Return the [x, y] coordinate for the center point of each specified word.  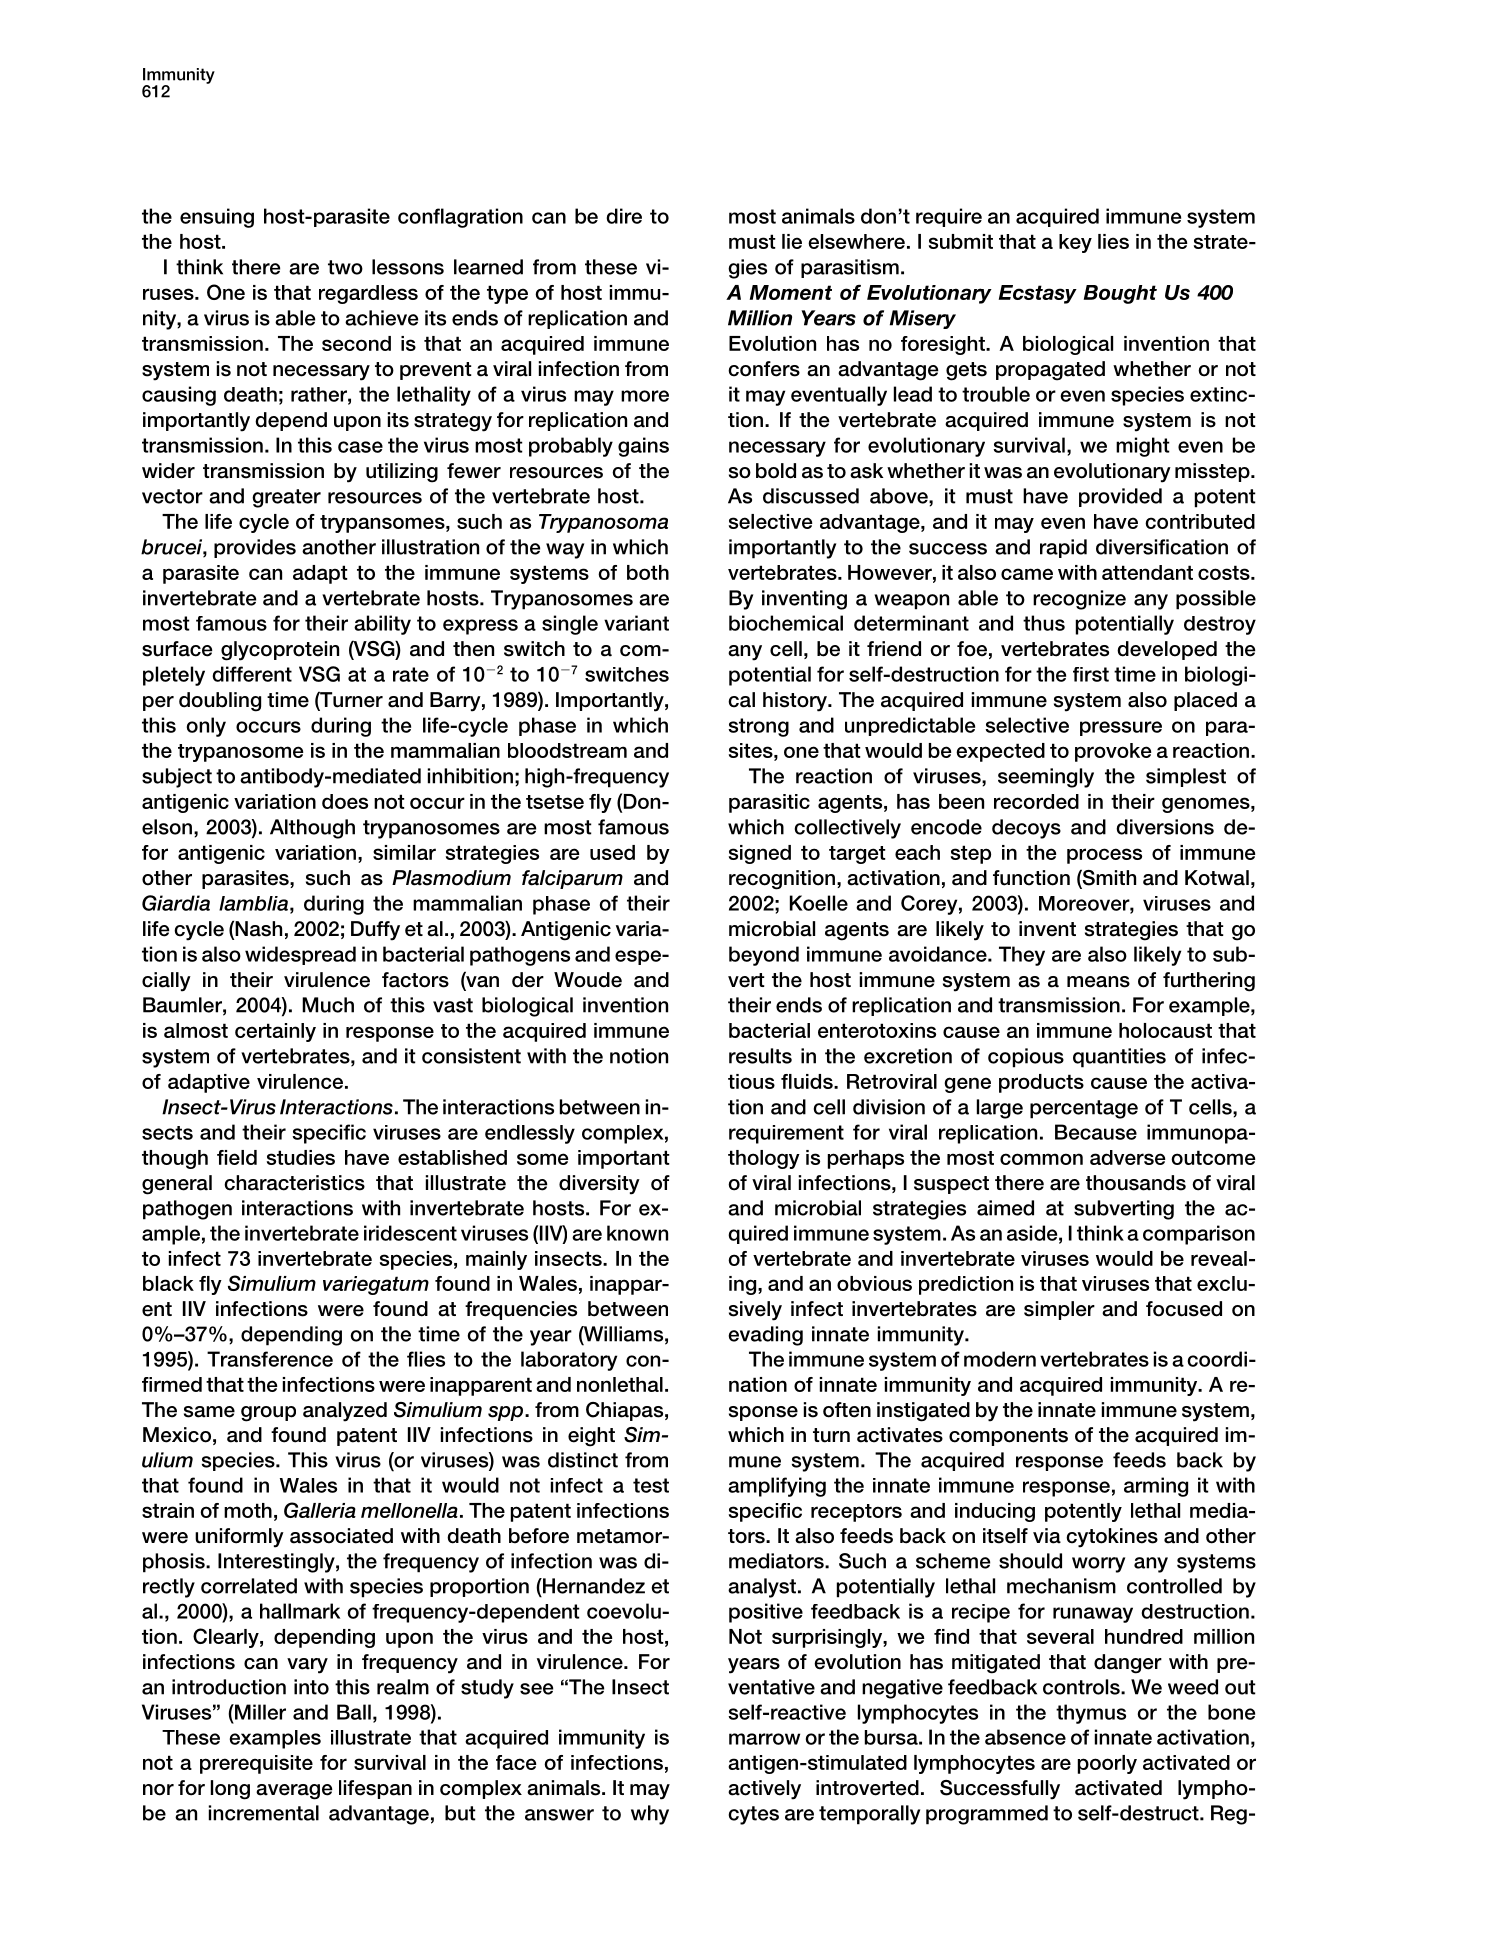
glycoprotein [280, 651]
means [1098, 982]
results [760, 1056]
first [1091, 674]
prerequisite [256, 1764]
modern [1000, 1359]
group [268, 1414]
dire [624, 216]
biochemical [786, 623]
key [1075, 243]
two [345, 267]
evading [765, 1336]
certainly [275, 1032]
